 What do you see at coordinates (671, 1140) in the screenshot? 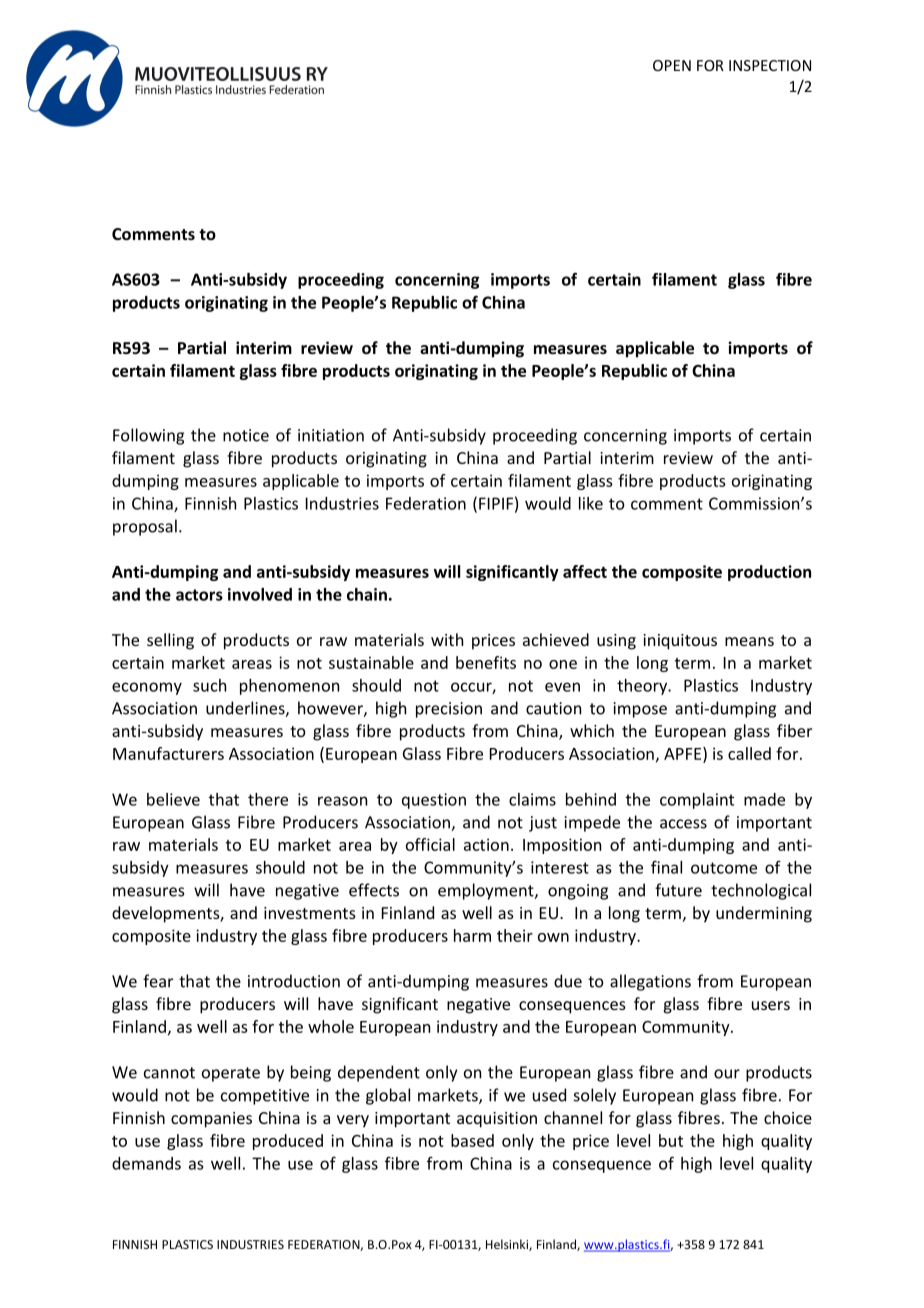
I see `but` at bounding box center [671, 1140].
